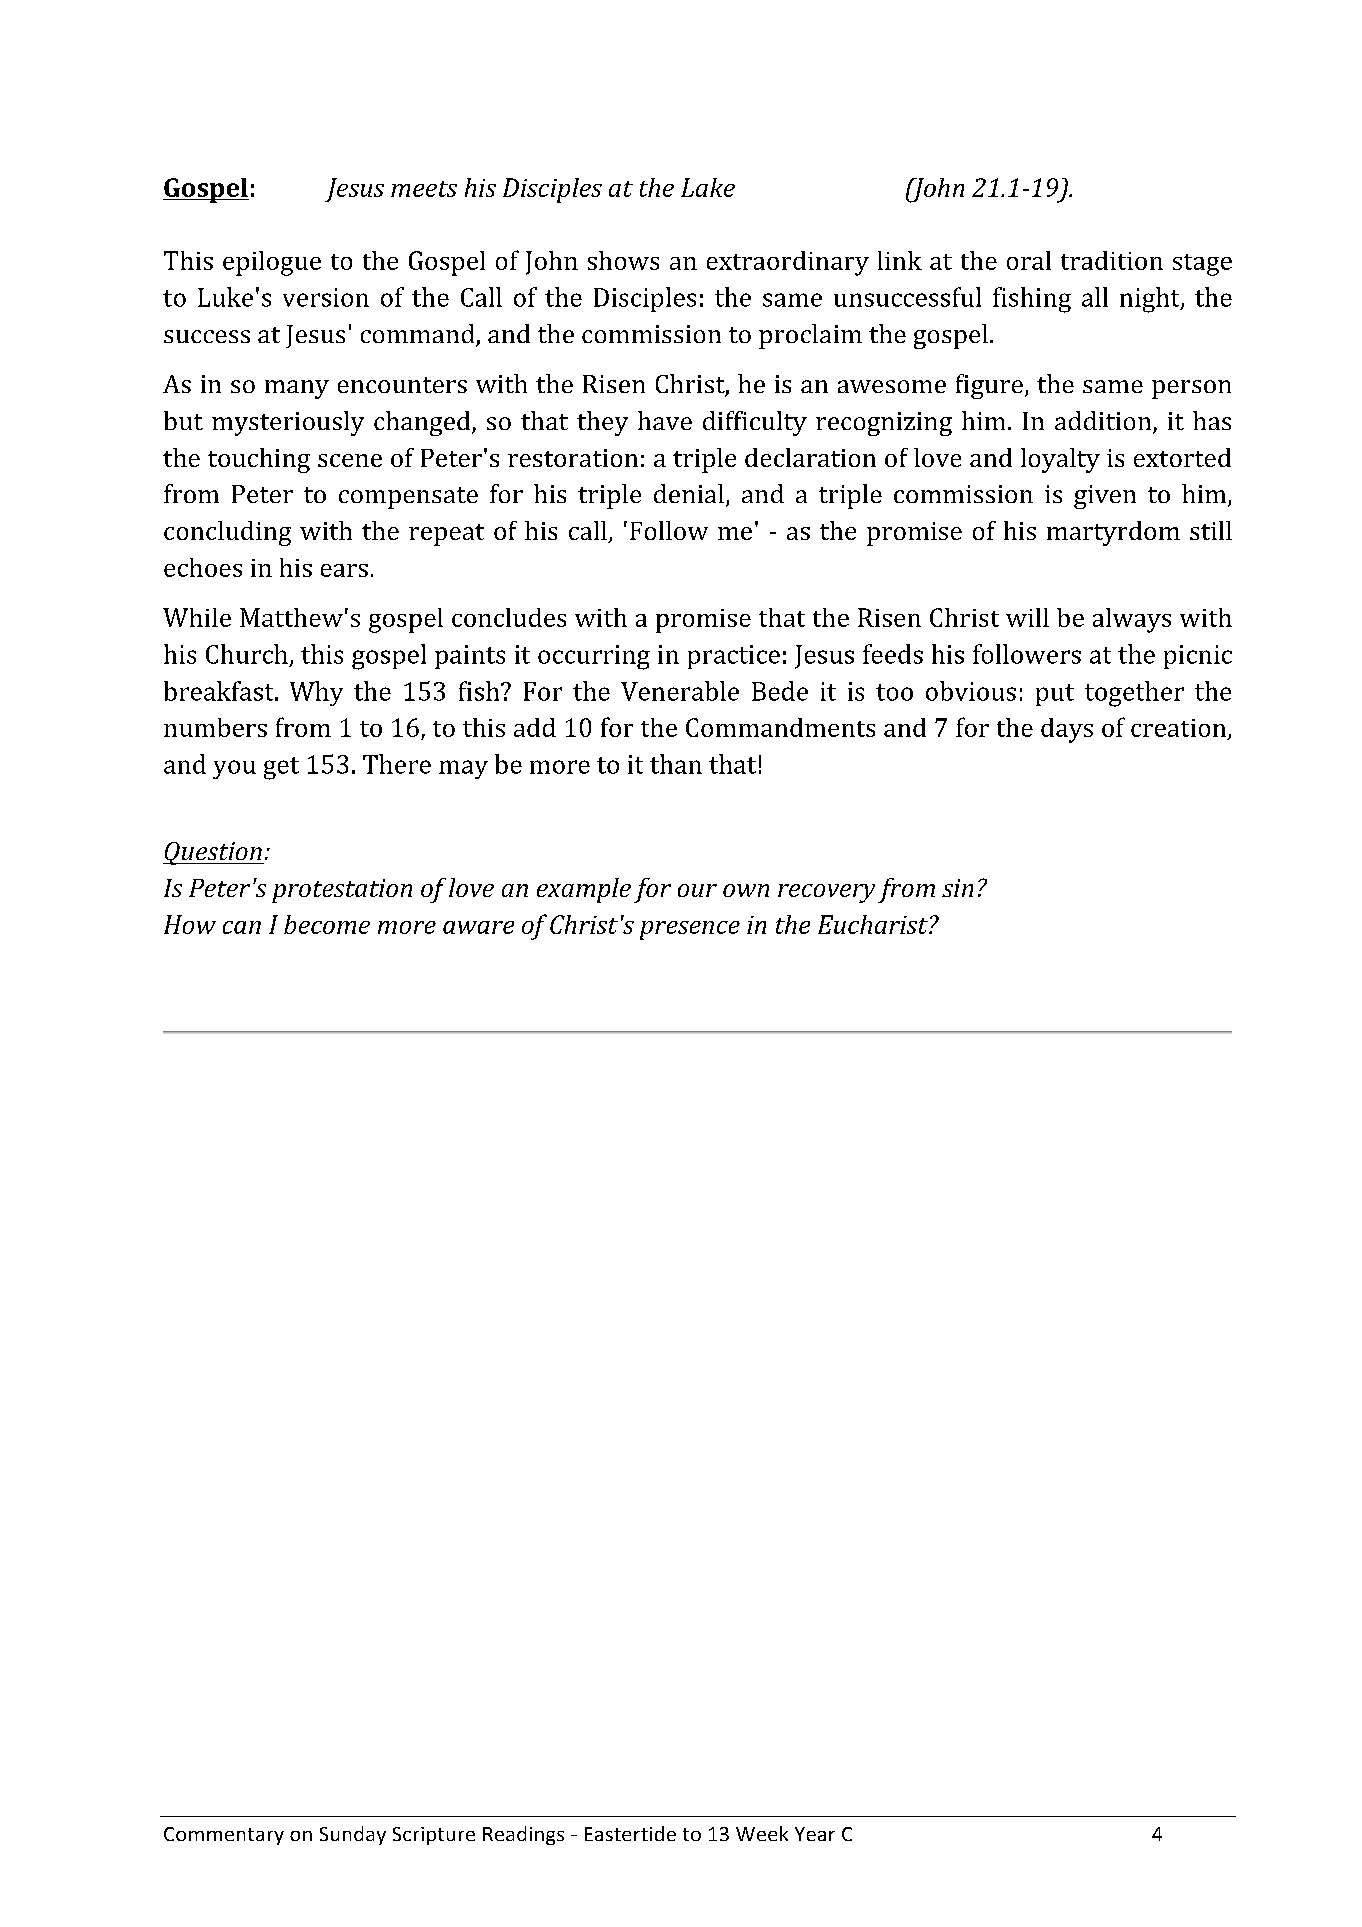  Describe the element at coordinates (708, 187) in the screenshot. I see `Lake` at that location.
